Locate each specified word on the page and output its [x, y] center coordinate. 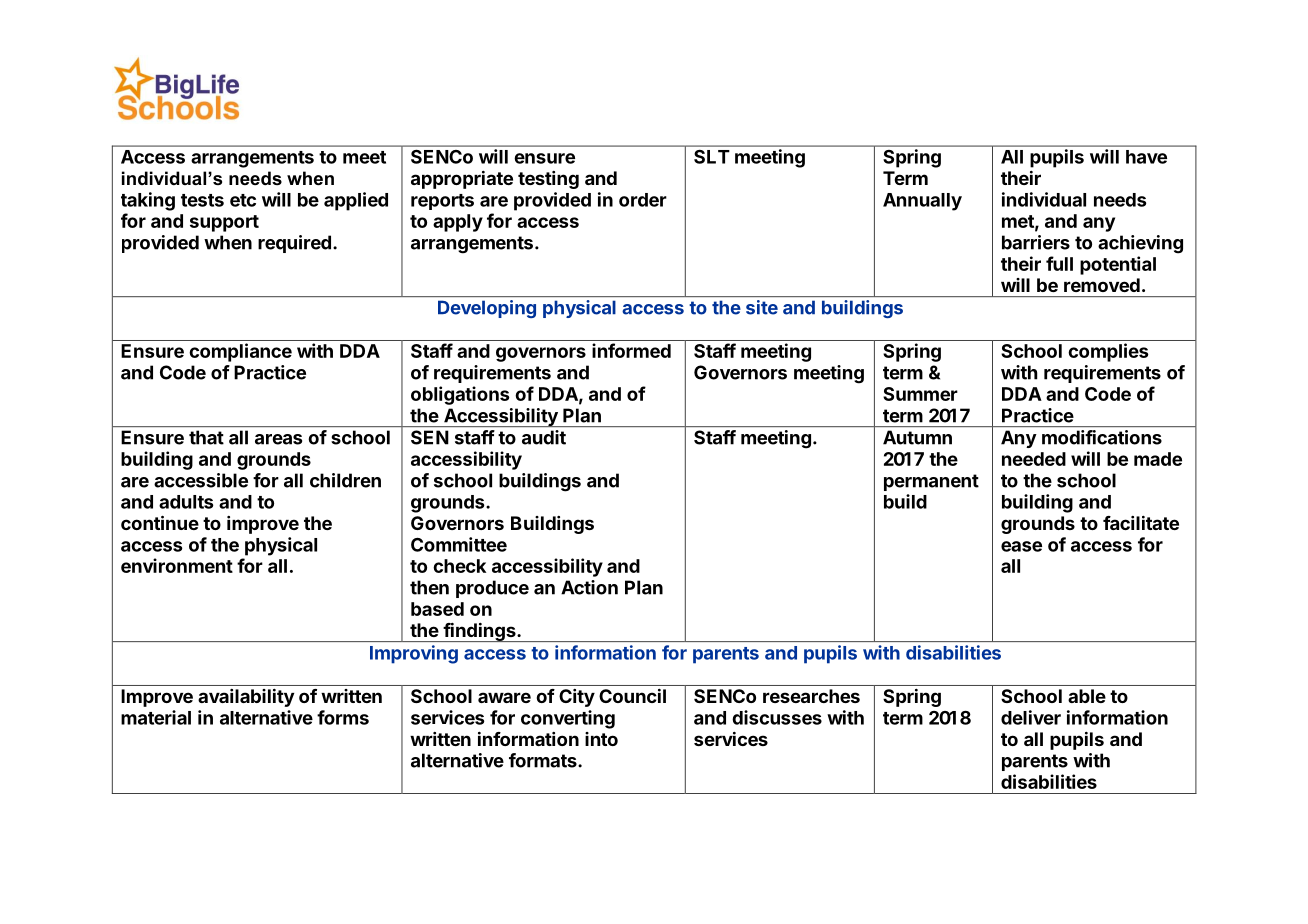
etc [243, 200]
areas [278, 439]
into [601, 739]
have [1146, 157]
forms [343, 717]
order [643, 200]
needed [1034, 459]
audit [544, 437]
